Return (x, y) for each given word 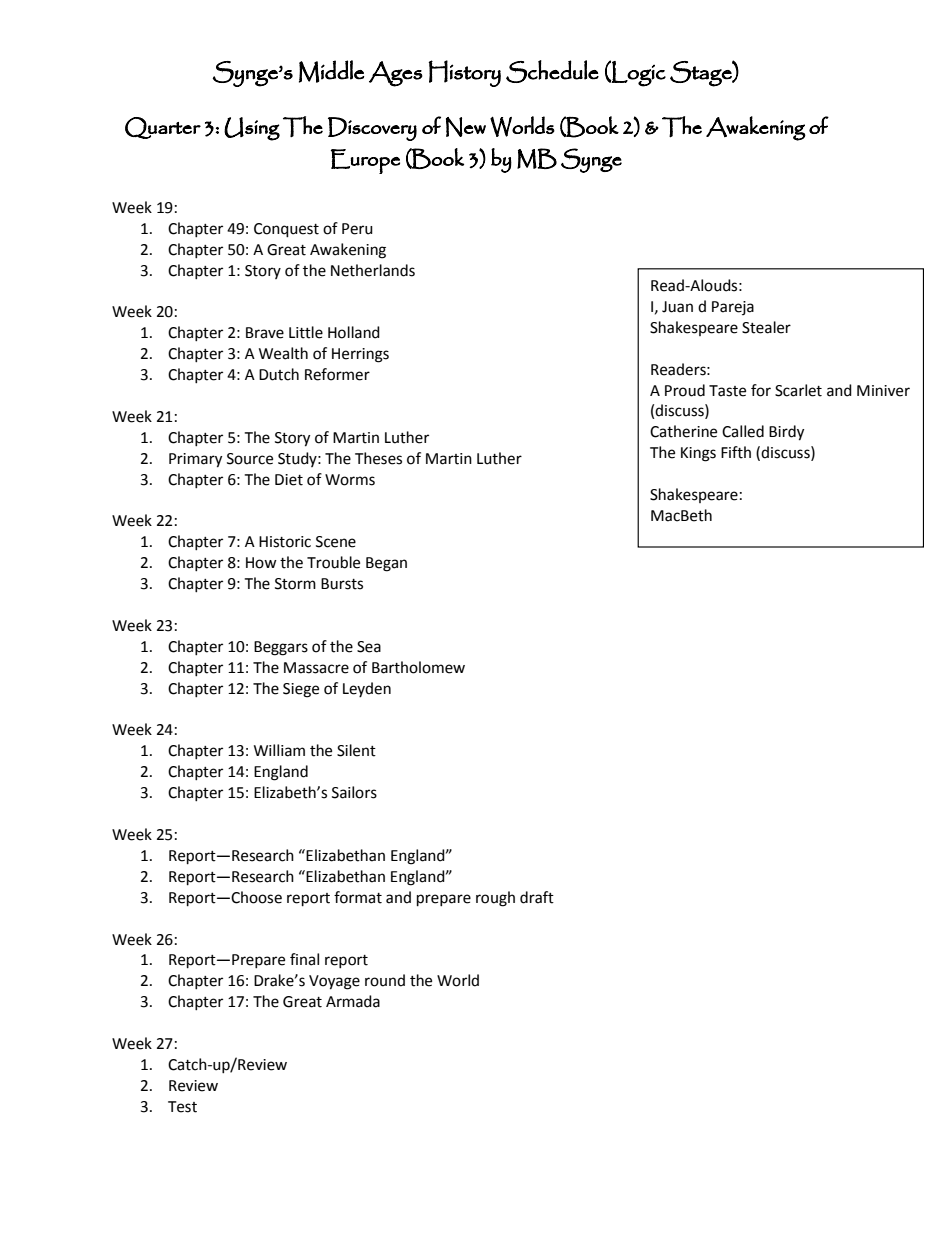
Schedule (552, 71)
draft (537, 897)
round (385, 980)
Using (252, 129)
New (466, 127)
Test (182, 1107)
